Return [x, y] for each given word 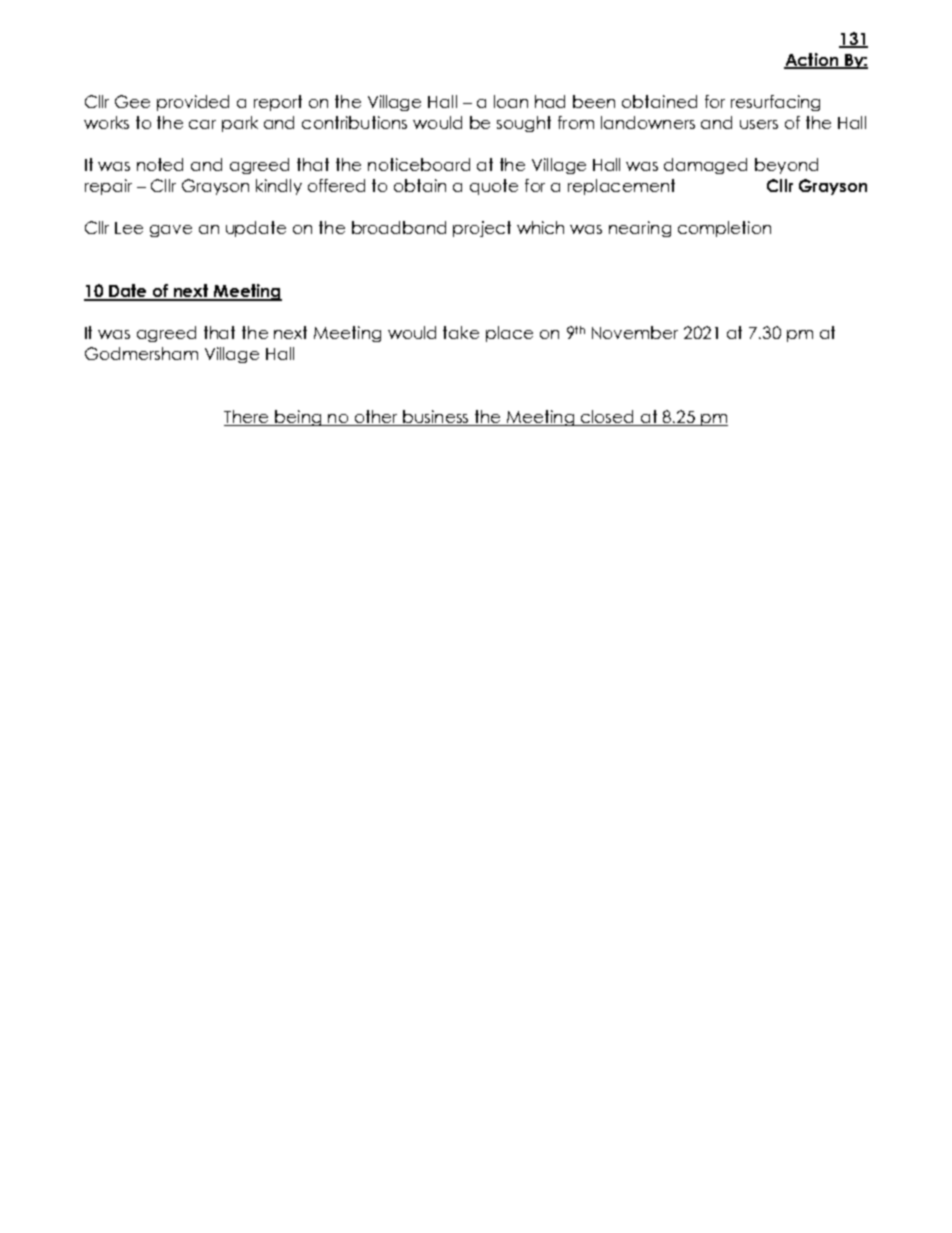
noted [160, 164]
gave [171, 231]
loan [511, 101]
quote [494, 187]
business [436, 418]
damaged [705, 166]
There [247, 418]
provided [193, 103]
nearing [640, 229]
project [482, 229]
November [635, 332]
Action [812, 61]
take [461, 332]
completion [724, 229]
